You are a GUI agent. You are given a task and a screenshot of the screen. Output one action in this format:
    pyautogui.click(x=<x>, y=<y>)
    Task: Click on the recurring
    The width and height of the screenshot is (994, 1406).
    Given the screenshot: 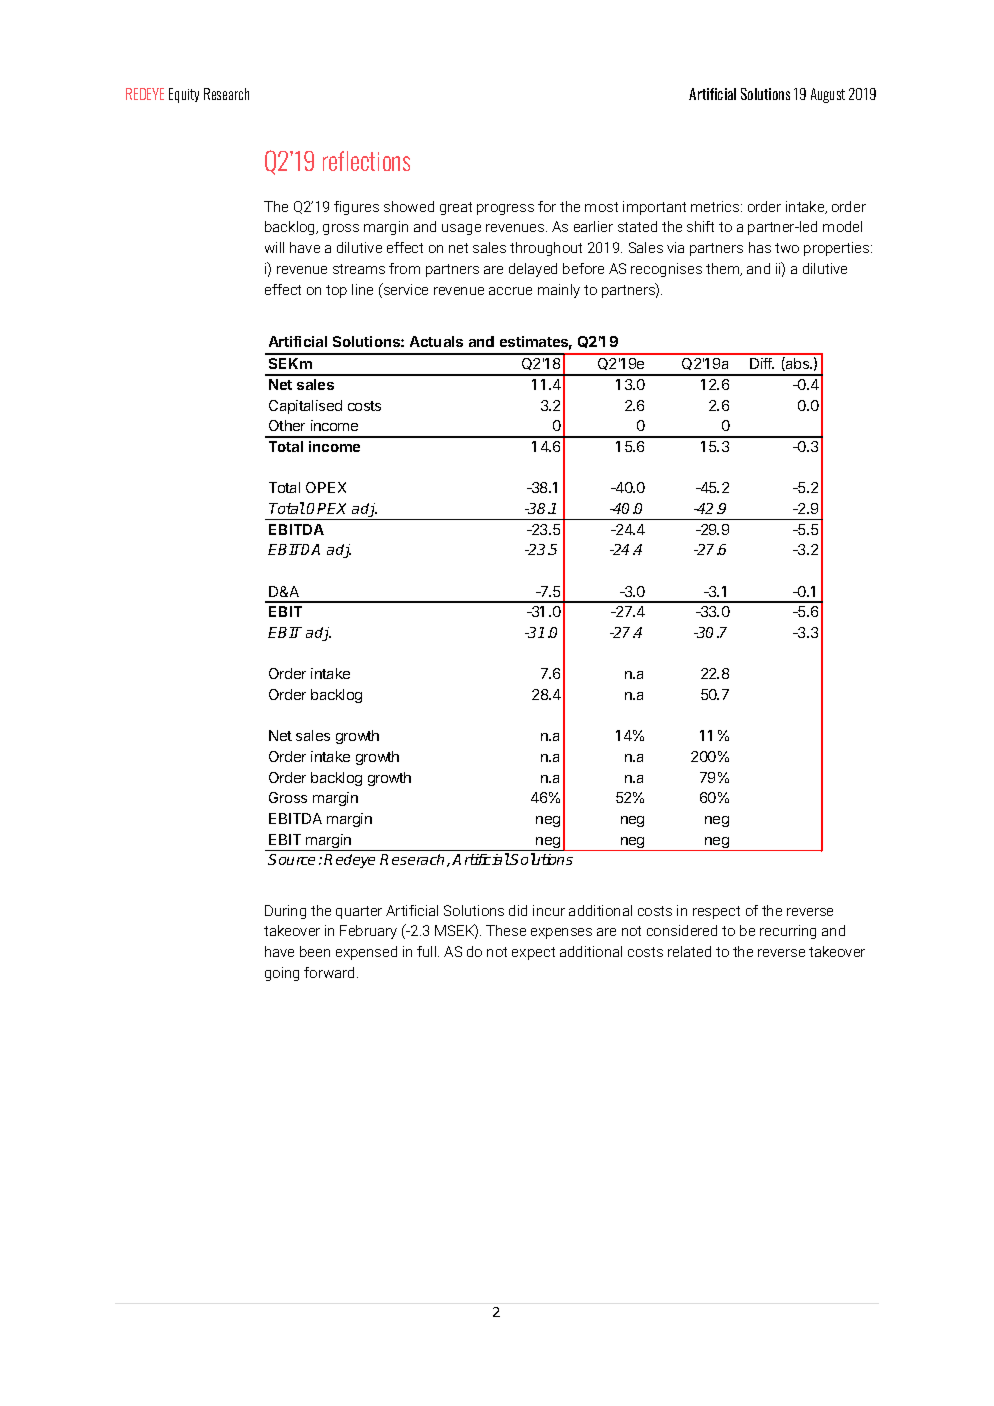 What is the action you would take?
    pyautogui.click(x=788, y=932)
